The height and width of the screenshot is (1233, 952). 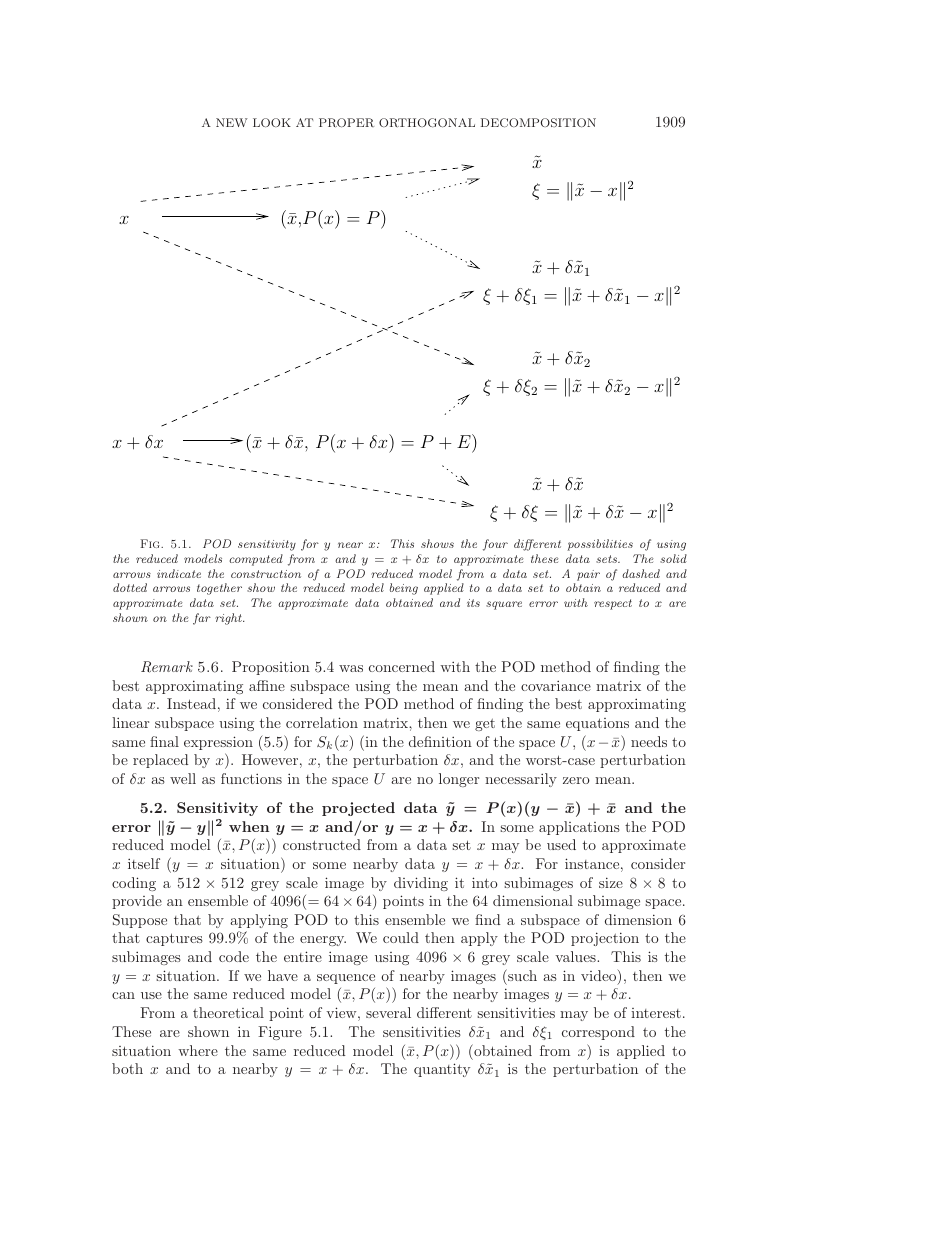 What do you see at coordinates (427, 122) in the screenshot?
I see `ORTHOGONAL` at bounding box center [427, 122].
